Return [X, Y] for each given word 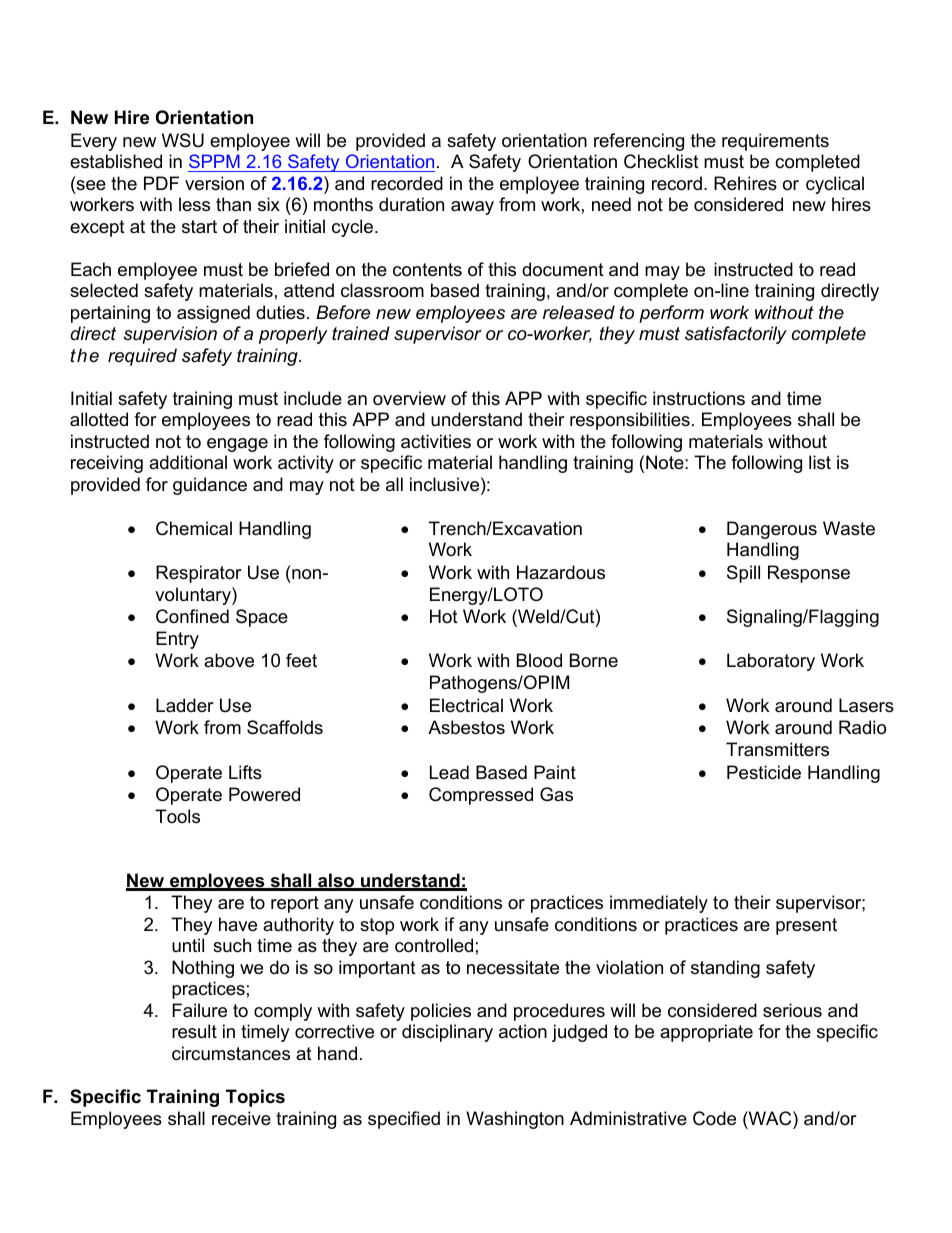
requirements [775, 142]
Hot [444, 616]
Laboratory [771, 662]
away [472, 208]
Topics [255, 1098]
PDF [161, 183]
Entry [177, 640]
